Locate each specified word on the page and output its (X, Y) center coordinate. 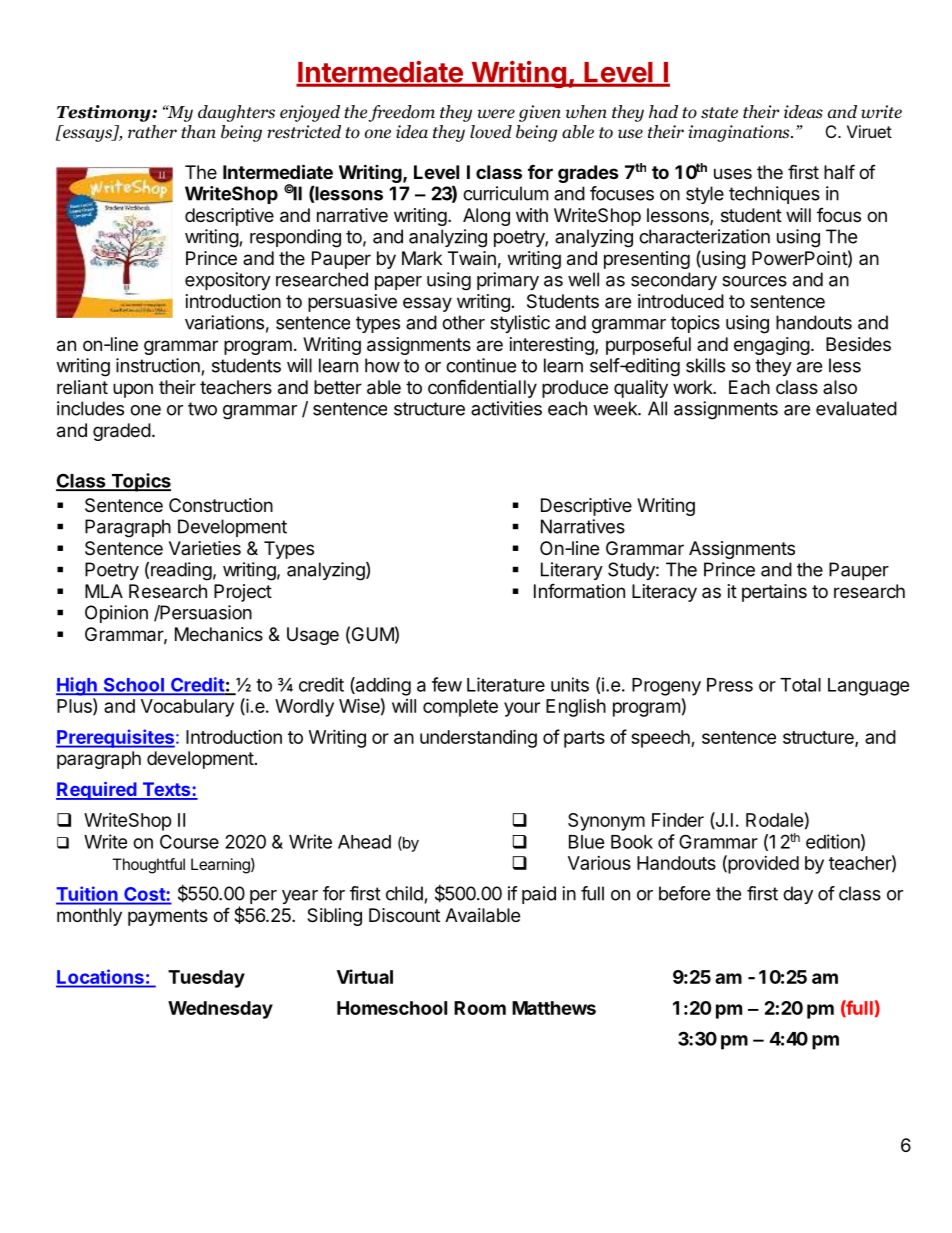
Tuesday (206, 979)
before (684, 893)
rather (152, 131)
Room (480, 1008)
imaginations (740, 133)
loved (491, 132)
